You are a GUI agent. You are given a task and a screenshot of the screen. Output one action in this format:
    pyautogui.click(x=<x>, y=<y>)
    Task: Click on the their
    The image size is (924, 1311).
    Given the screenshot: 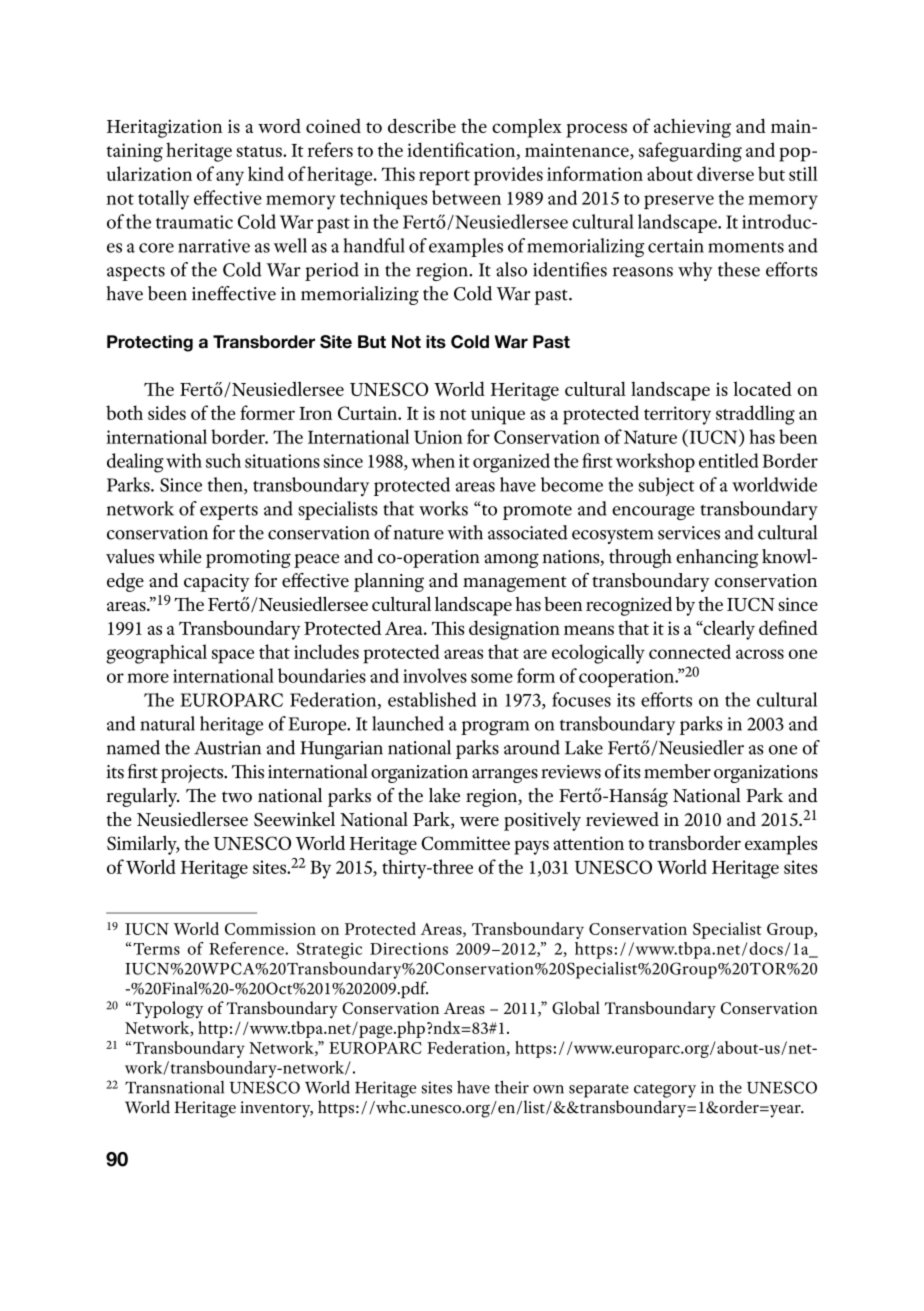 What is the action you would take?
    pyautogui.click(x=512, y=1087)
